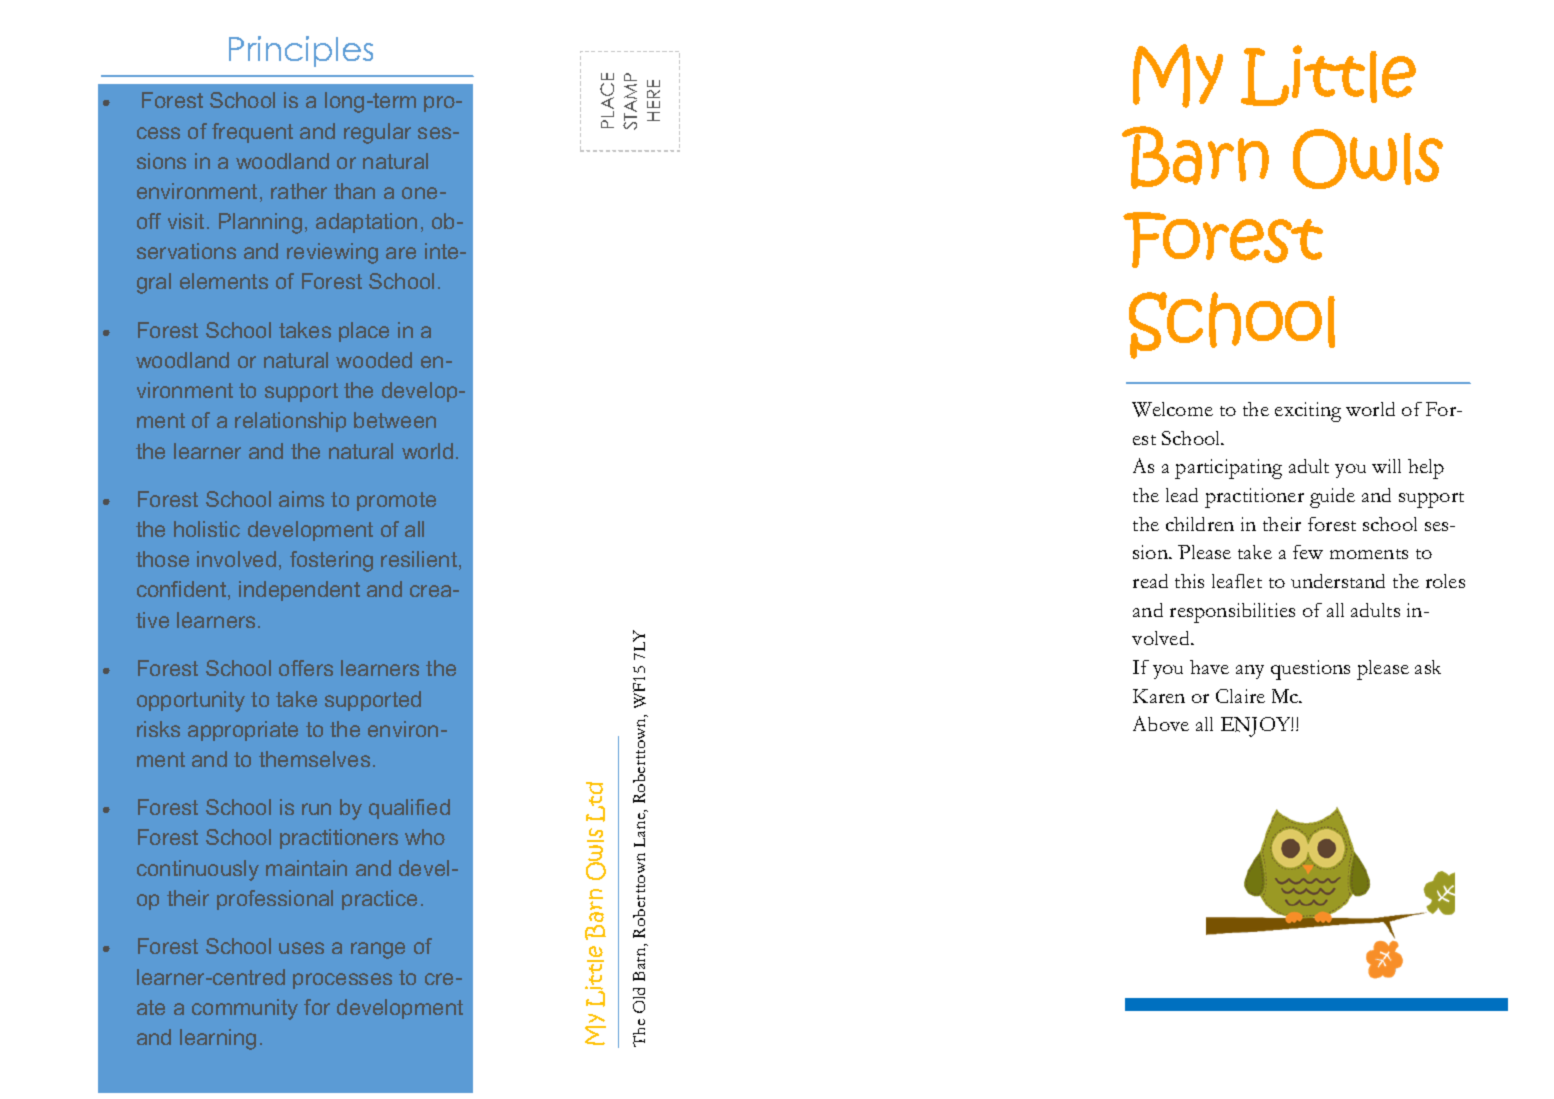 The height and width of the page is (1099, 1554). Describe the element at coordinates (1150, 581) in the page. I see `read` at that location.
